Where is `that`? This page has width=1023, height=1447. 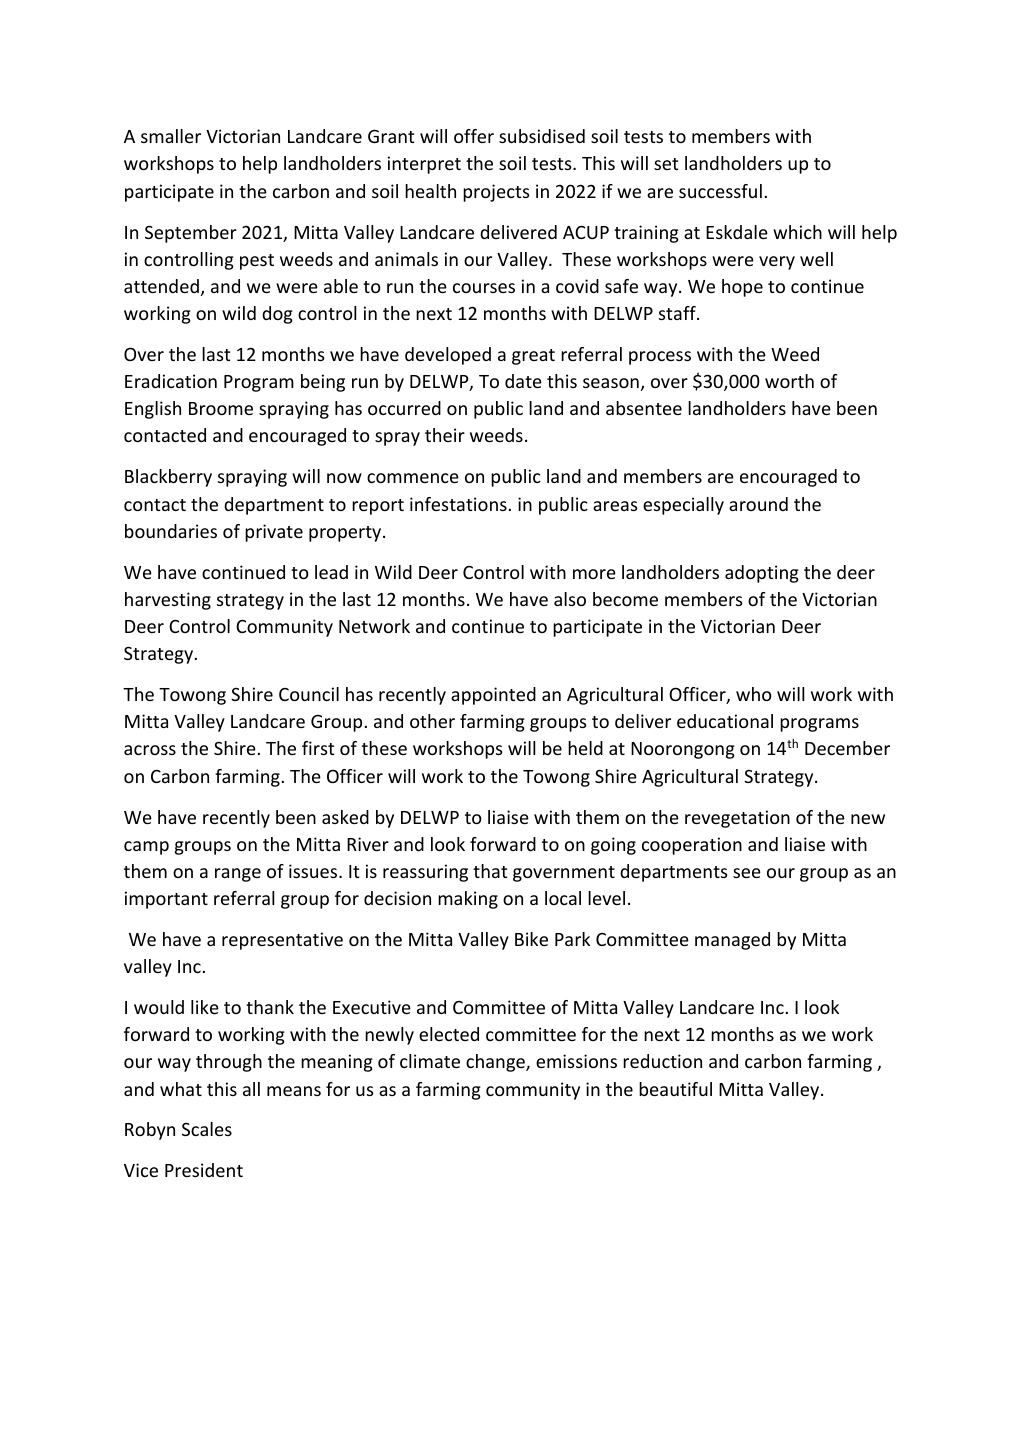
that is located at coordinates (490, 871).
